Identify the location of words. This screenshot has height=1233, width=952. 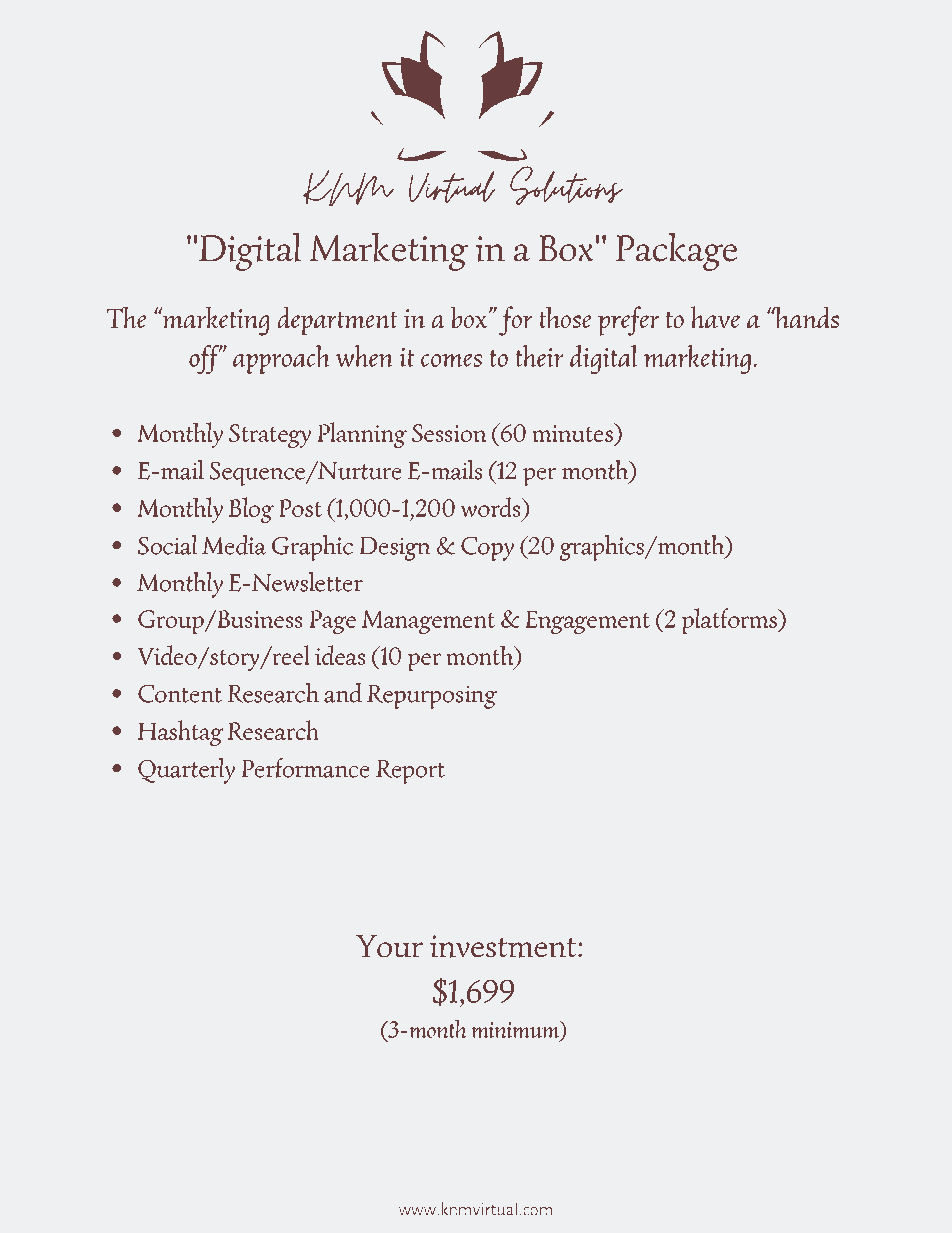
(491, 507).
